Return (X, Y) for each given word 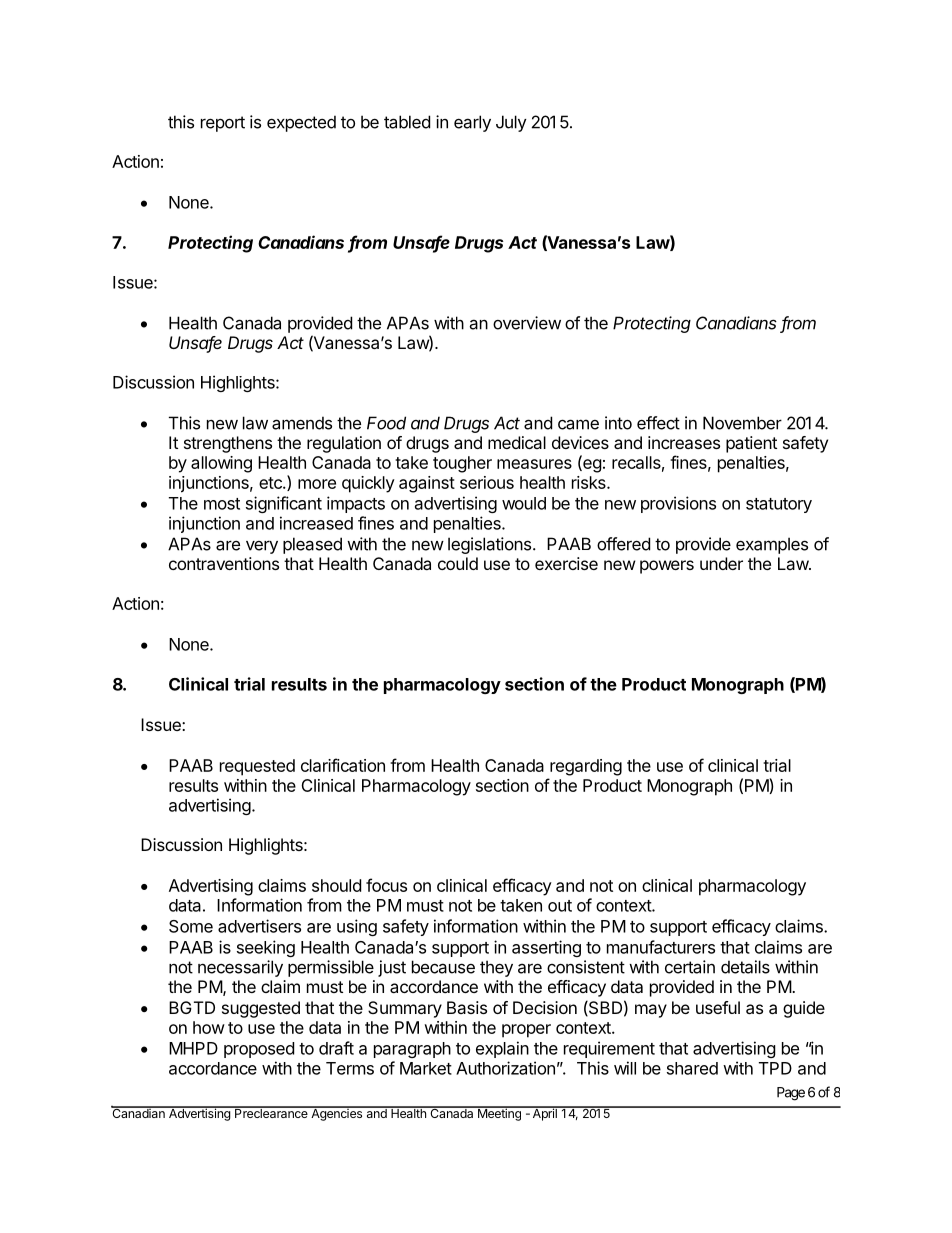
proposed (259, 1050)
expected (301, 123)
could (458, 563)
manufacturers (661, 947)
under (721, 563)
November (742, 423)
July (511, 123)
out (560, 906)
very (262, 547)
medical (517, 442)
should (336, 885)
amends (302, 423)
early (472, 123)
